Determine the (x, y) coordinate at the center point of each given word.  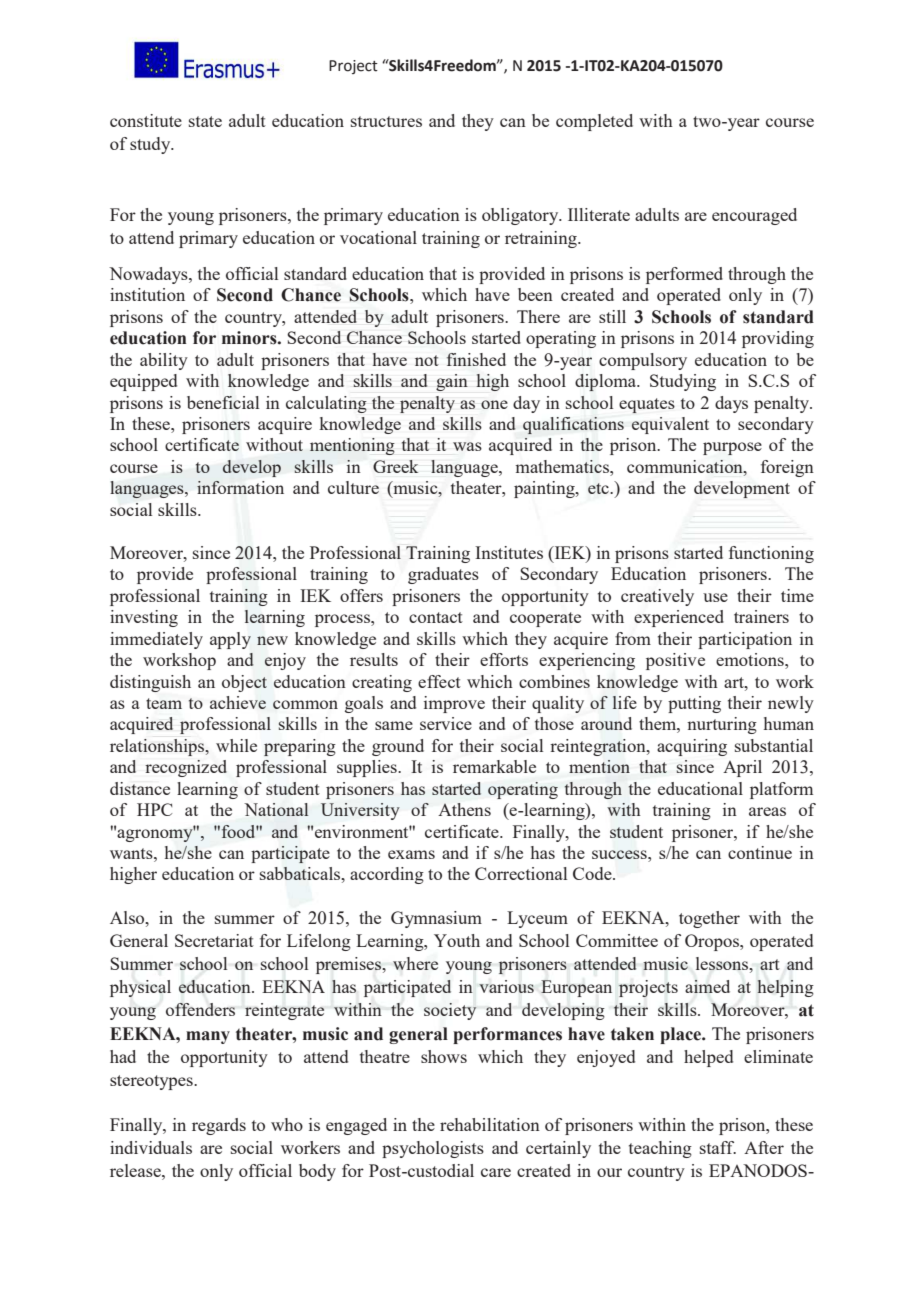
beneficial (223, 402)
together (709, 919)
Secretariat (214, 940)
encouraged (754, 216)
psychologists (433, 1149)
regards (219, 1126)
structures (386, 121)
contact (436, 617)
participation (745, 640)
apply (230, 640)
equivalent (670, 425)
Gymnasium (436, 919)
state (205, 121)
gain (452, 382)
